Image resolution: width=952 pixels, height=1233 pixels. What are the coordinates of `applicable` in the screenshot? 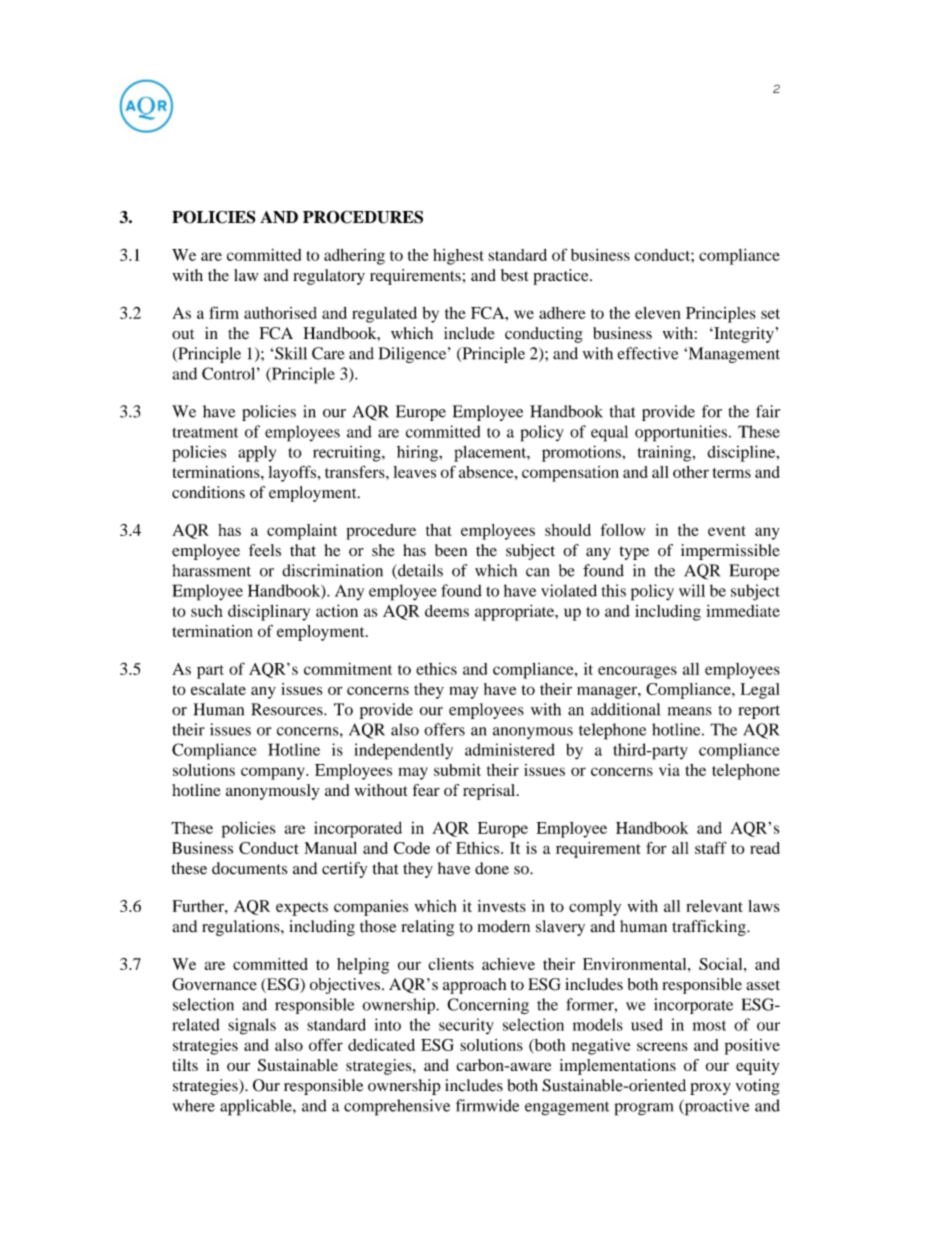 It's located at (257, 1107).
